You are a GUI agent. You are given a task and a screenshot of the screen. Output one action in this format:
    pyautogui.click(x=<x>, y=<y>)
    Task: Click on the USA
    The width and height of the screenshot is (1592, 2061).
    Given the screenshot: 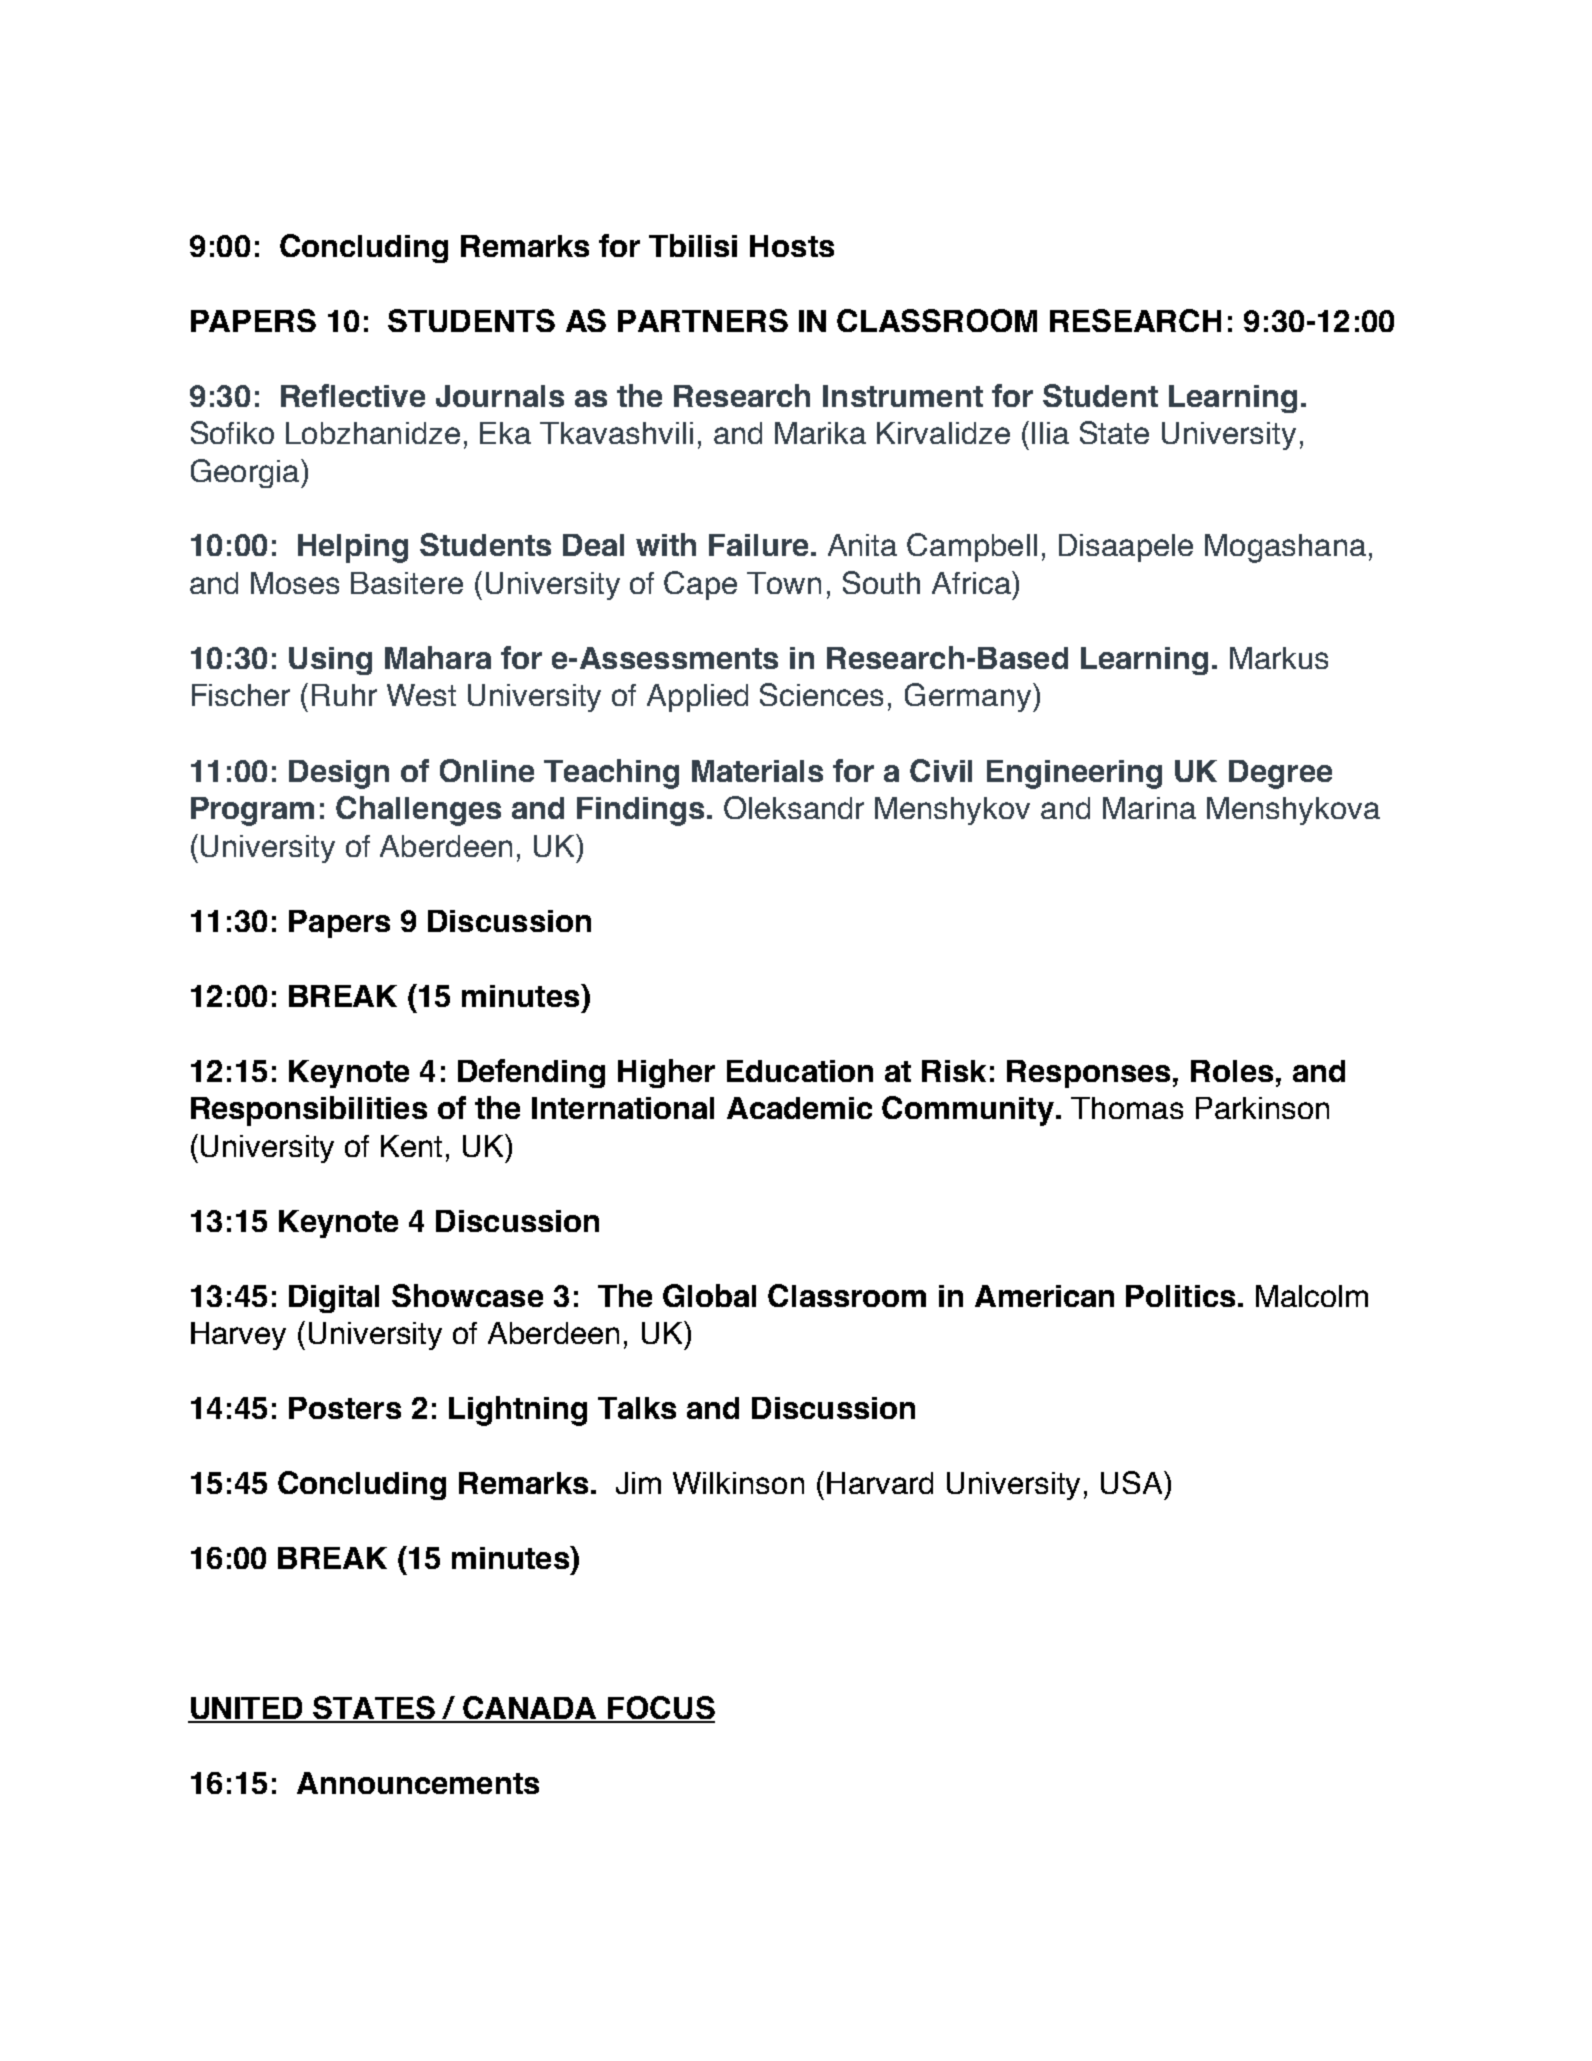 What is the action you would take?
    pyautogui.click(x=1133, y=1482)
